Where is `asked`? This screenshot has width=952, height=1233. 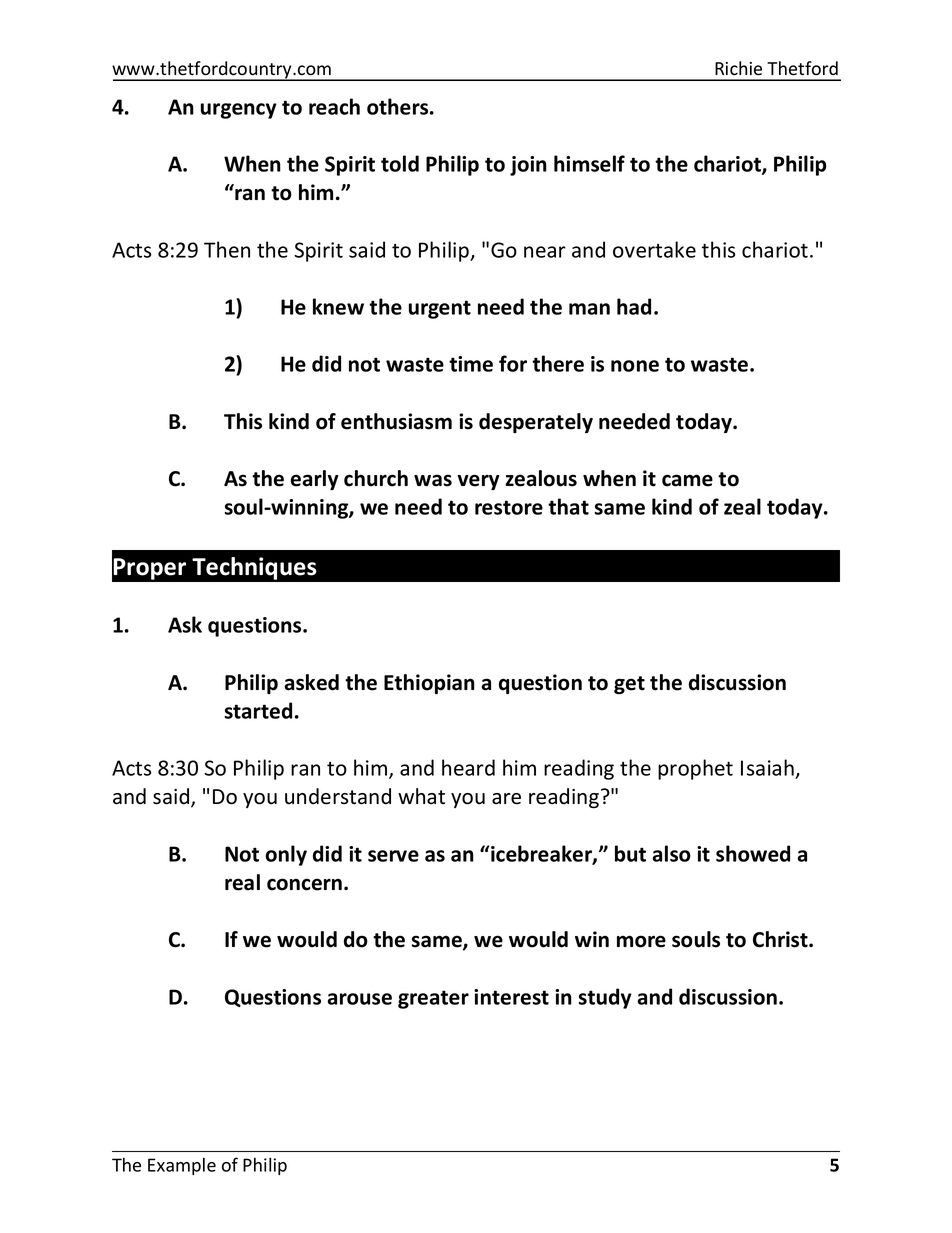 asked is located at coordinates (312, 682).
